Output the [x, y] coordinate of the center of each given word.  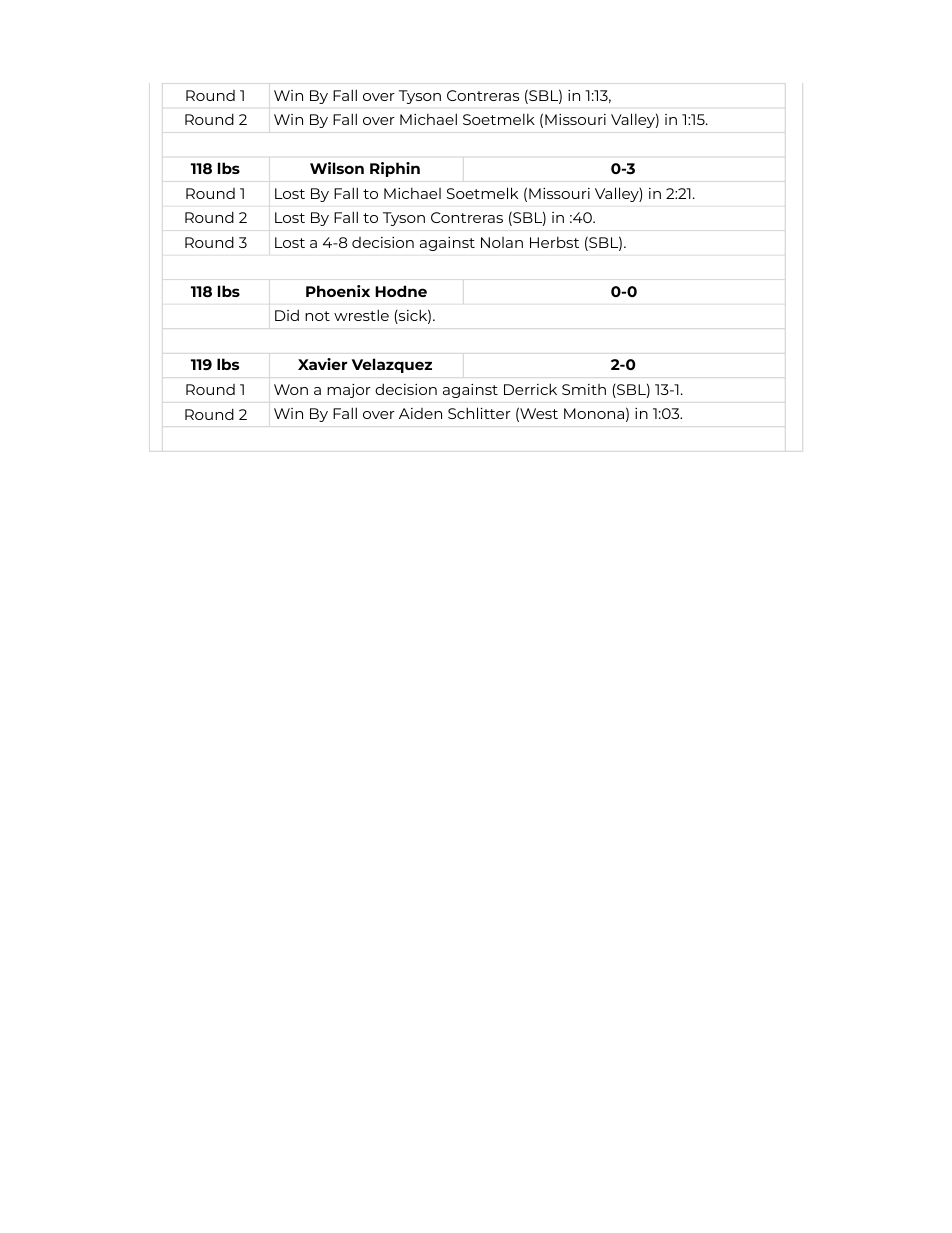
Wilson [337, 168]
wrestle [361, 315]
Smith [584, 389]
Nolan [502, 242]
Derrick [530, 389]
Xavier [322, 364]
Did [287, 315]
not [317, 316]
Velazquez [392, 365]
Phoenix [338, 291]
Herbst [554, 242]
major [349, 391]
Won [291, 389]
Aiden [420, 413]
